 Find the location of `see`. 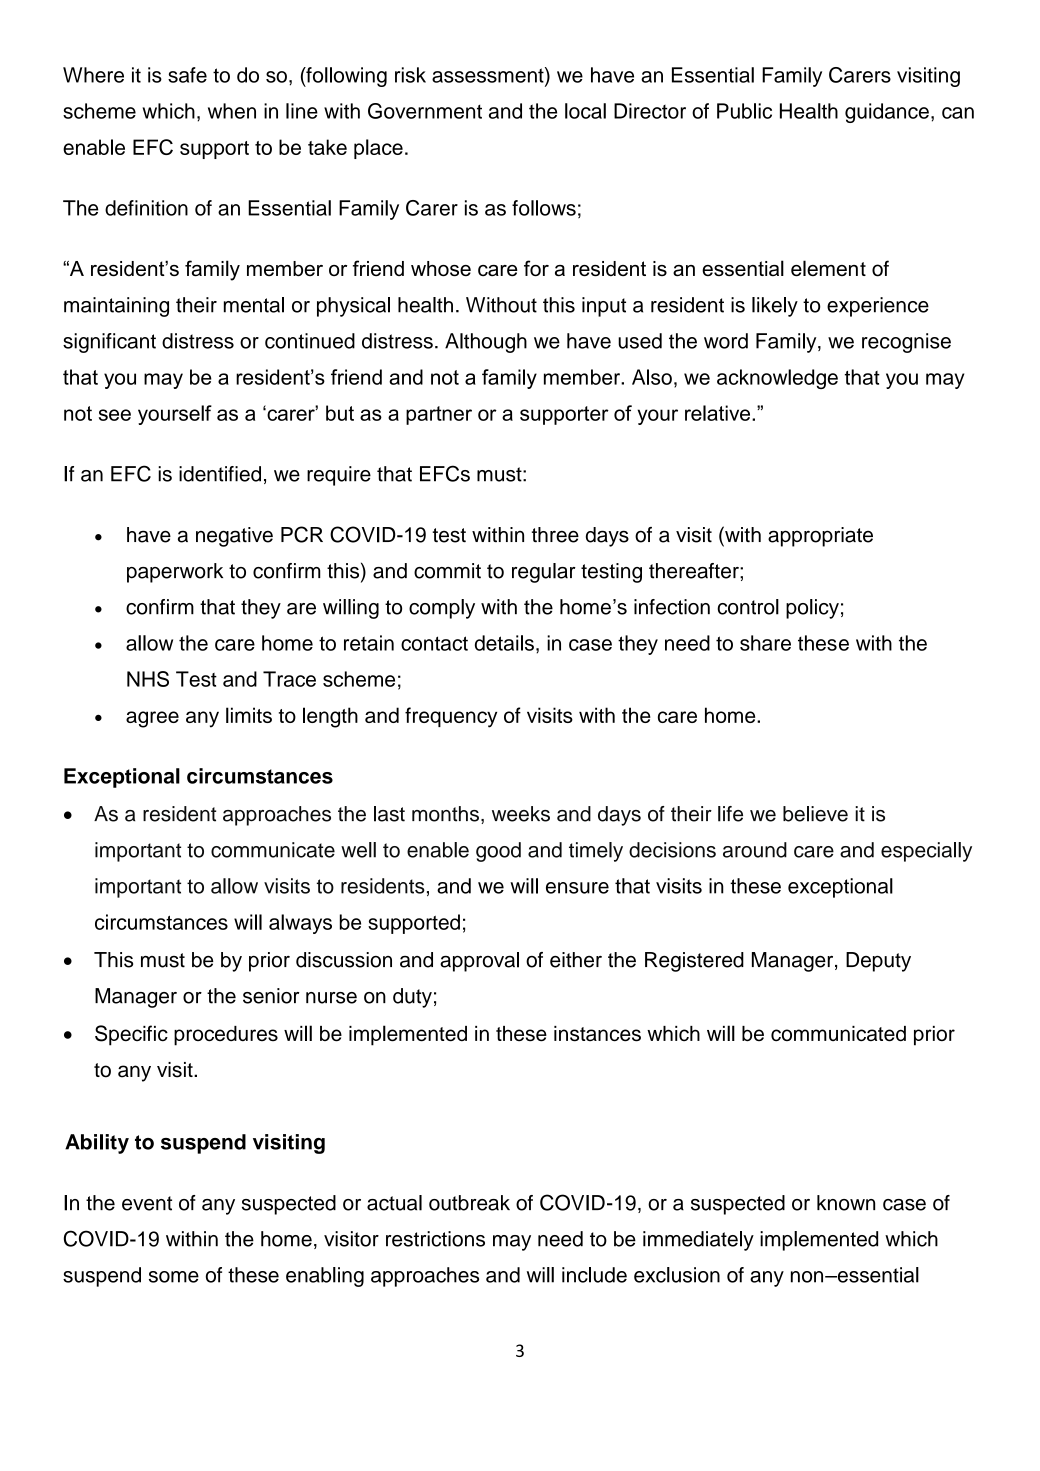

see is located at coordinates (115, 415).
